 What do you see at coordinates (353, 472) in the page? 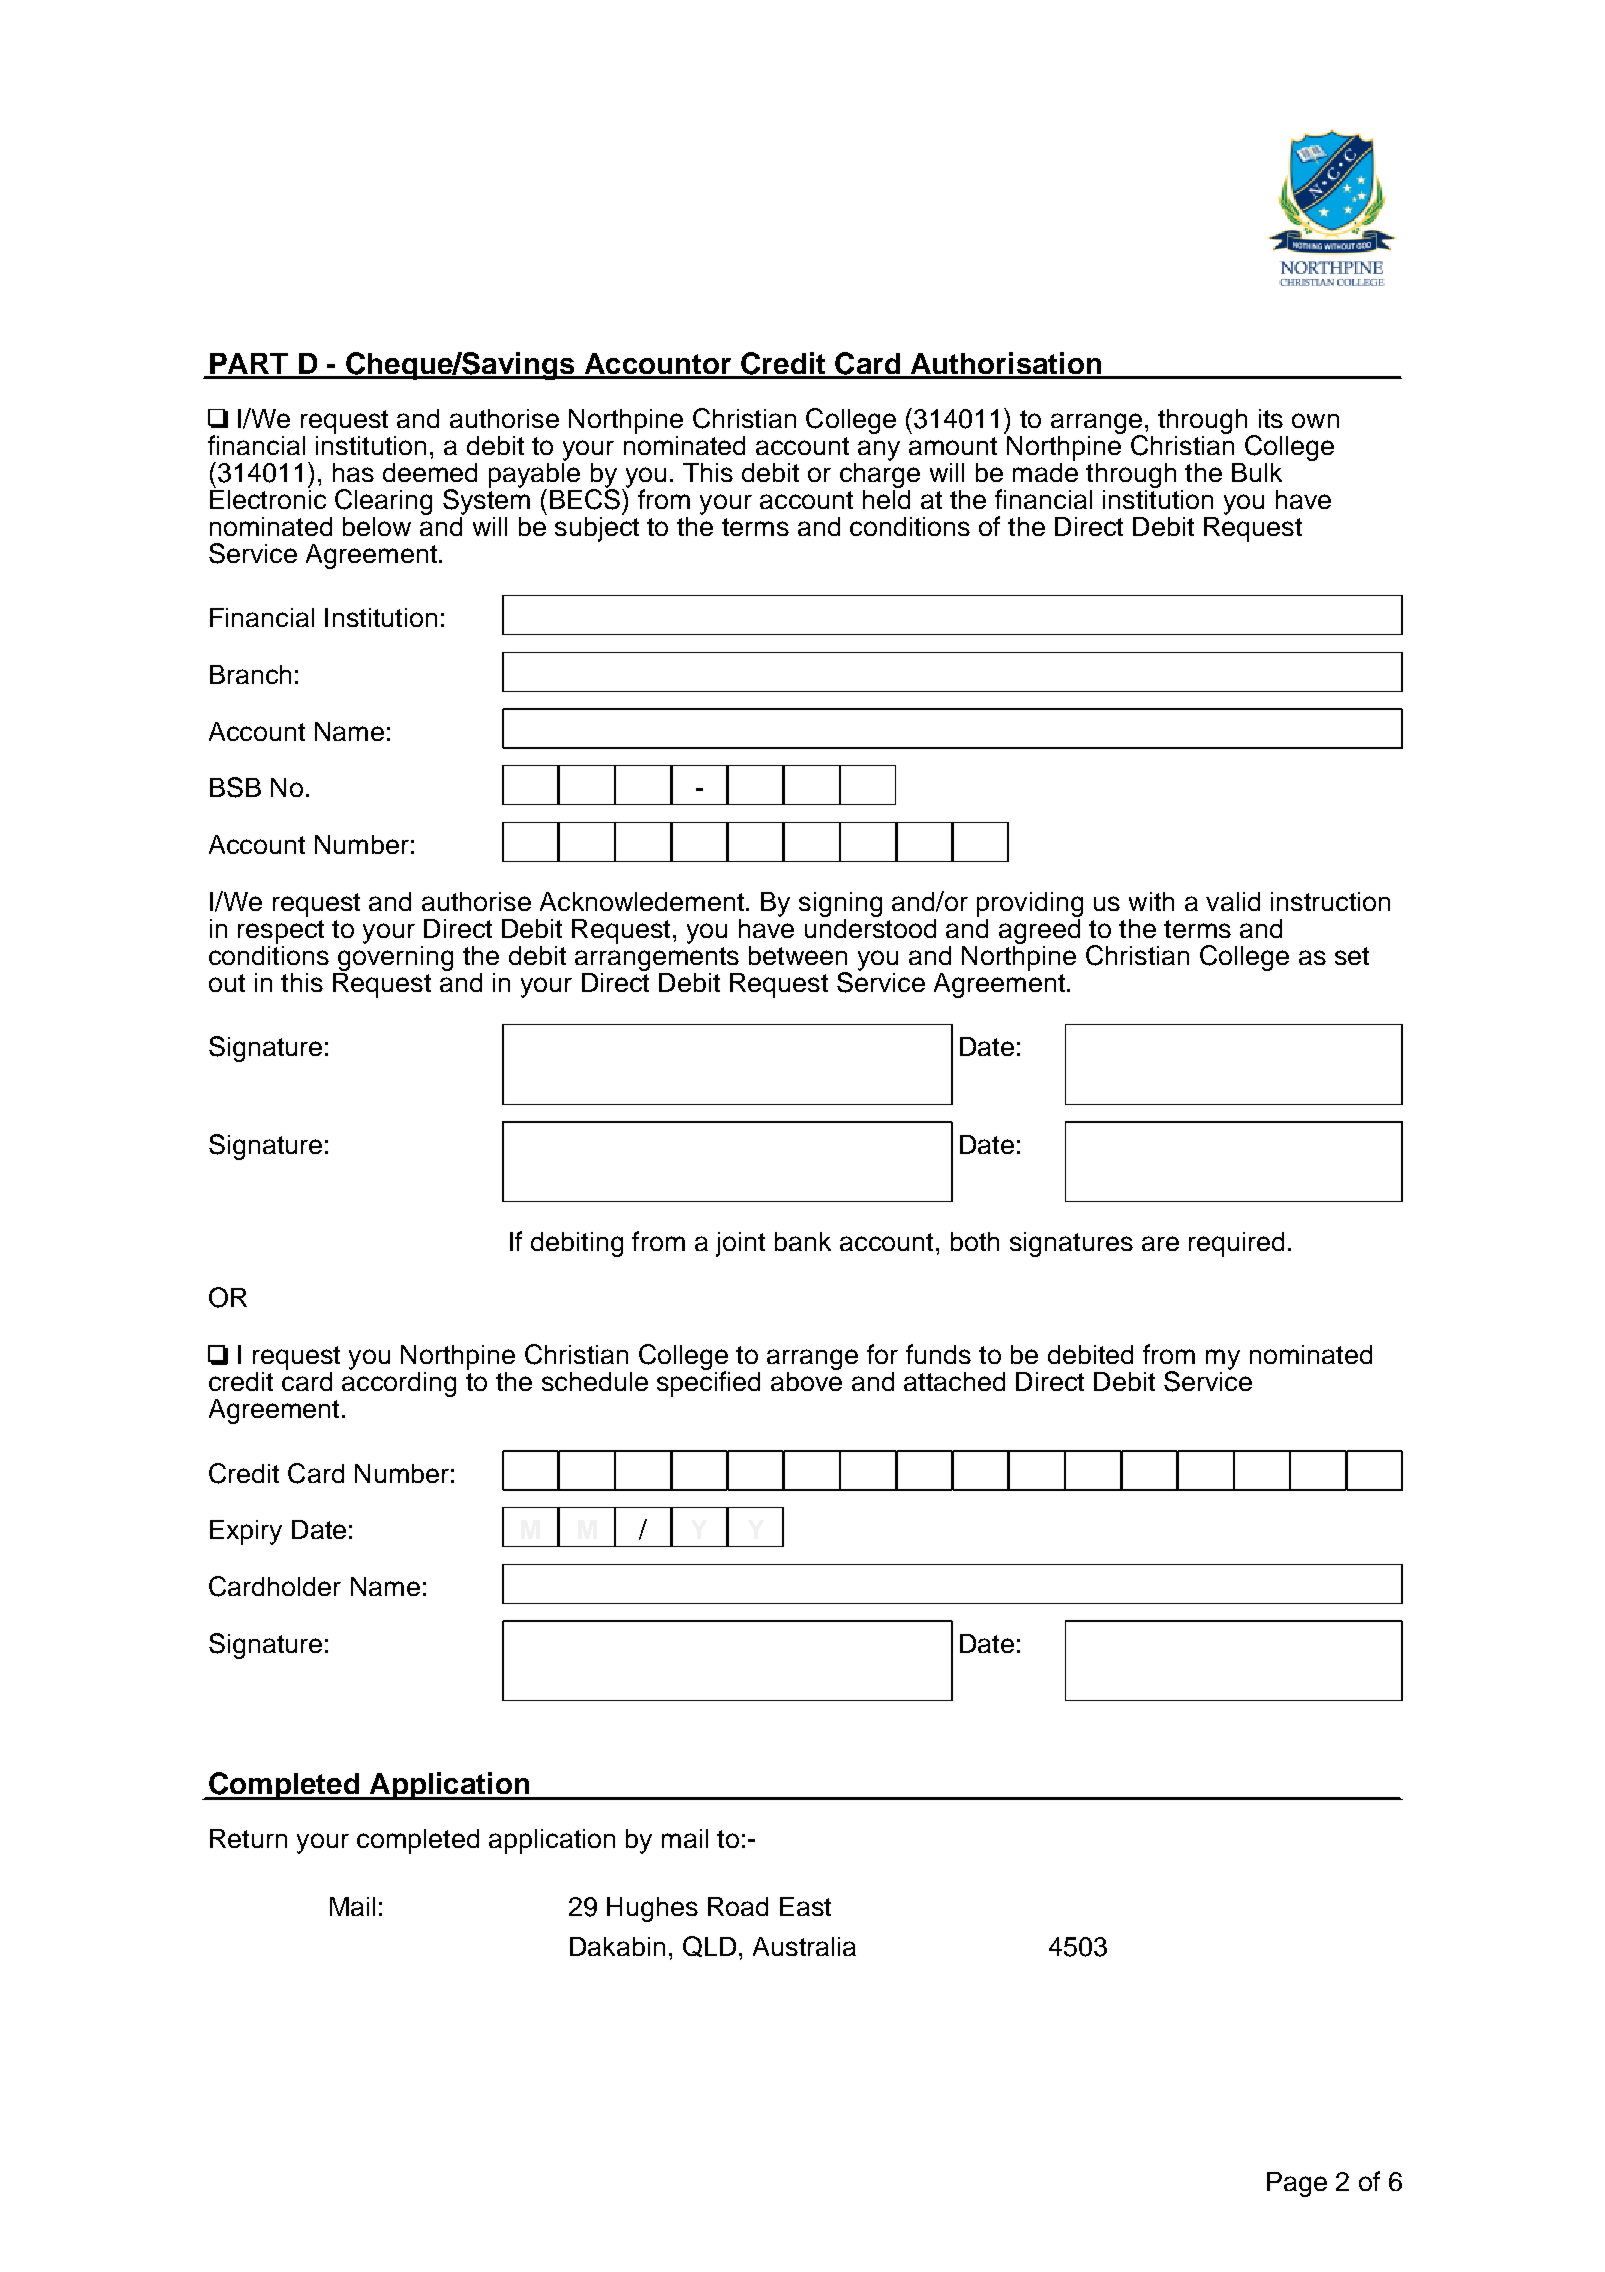
I see `has` at bounding box center [353, 472].
